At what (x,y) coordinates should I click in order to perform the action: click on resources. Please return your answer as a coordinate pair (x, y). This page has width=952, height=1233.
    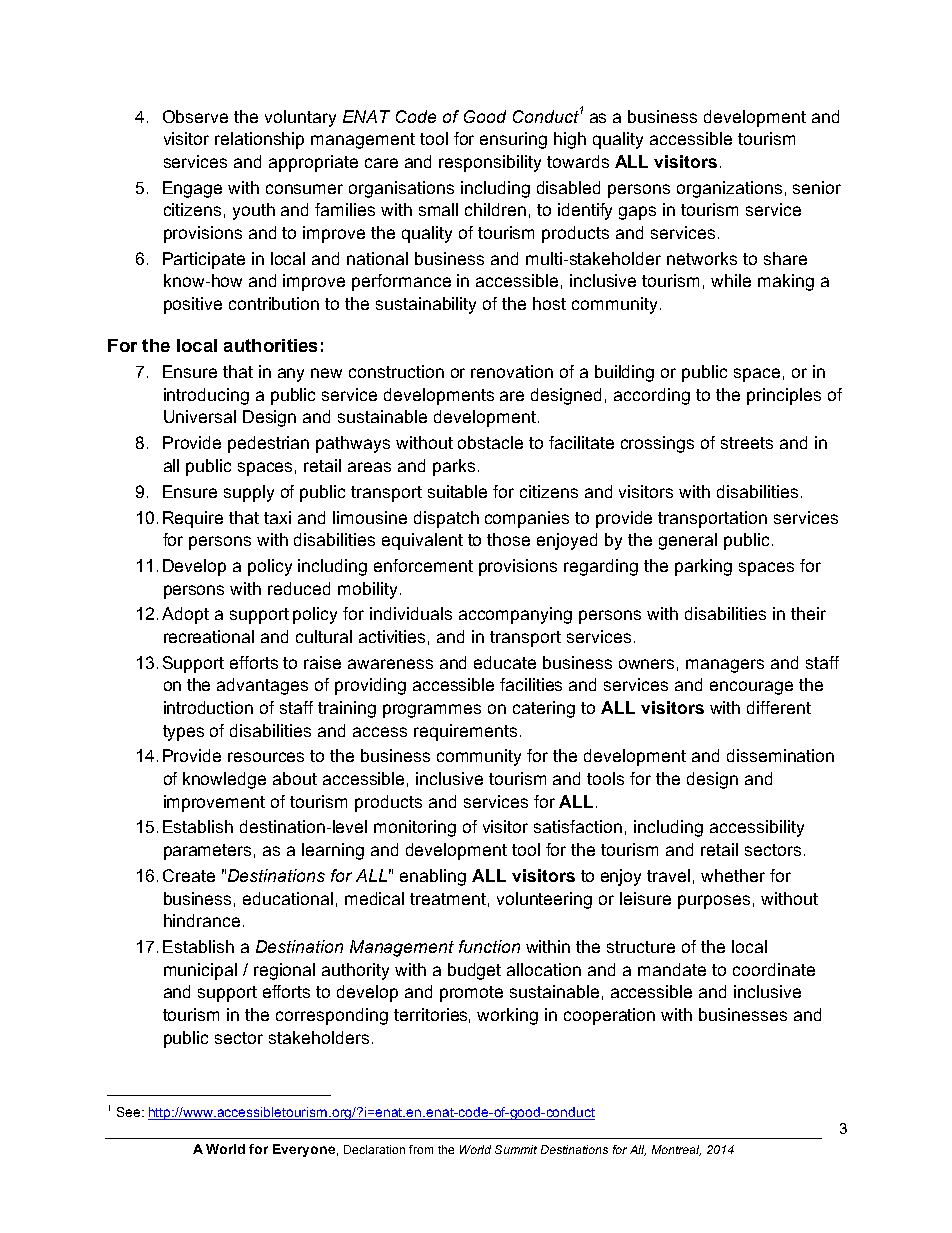
    Looking at the image, I should click on (266, 757).
